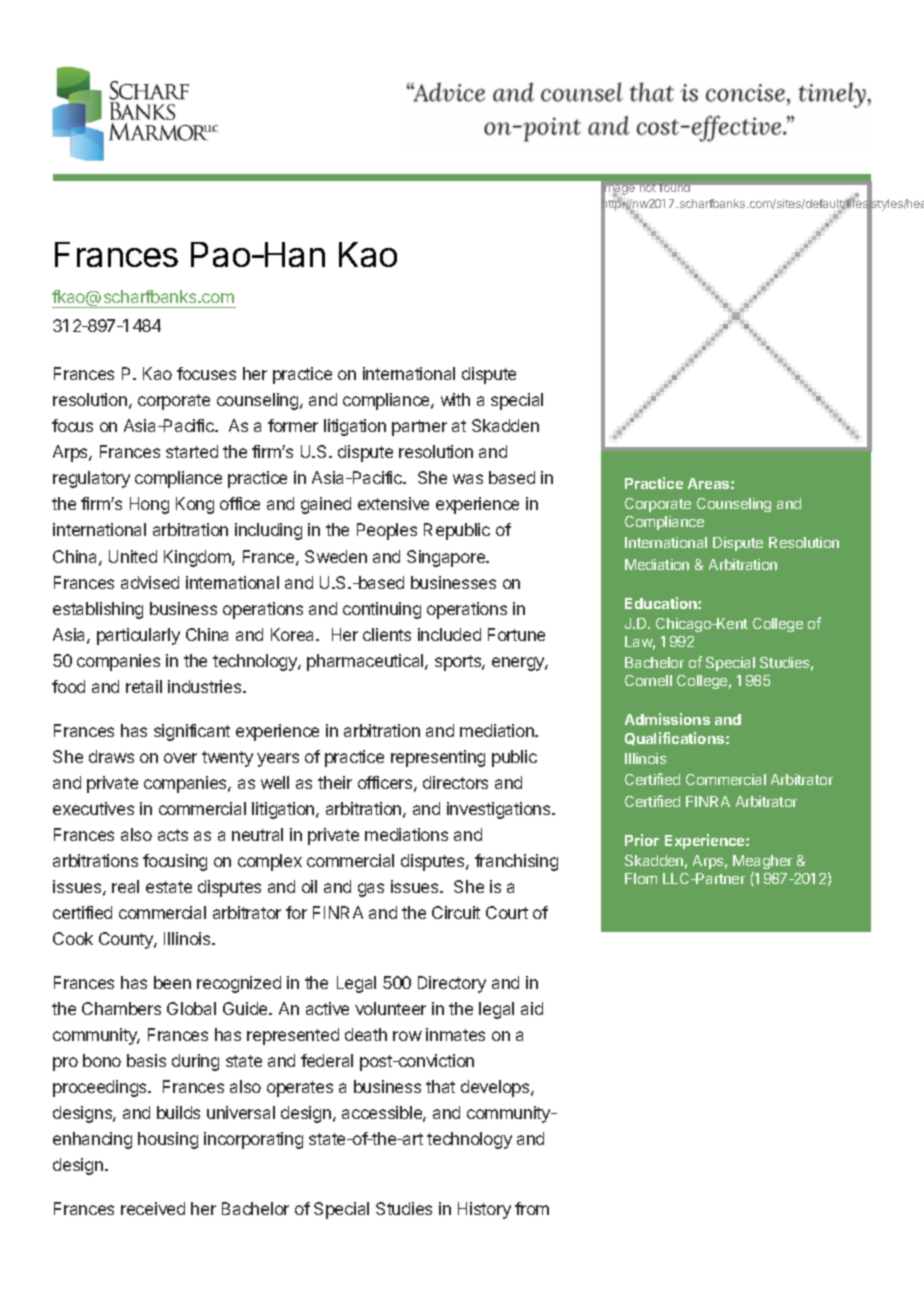 Image resolution: width=924 pixels, height=1308 pixels. What do you see at coordinates (484, 1210) in the image?
I see `History` at bounding box center [484, 1210].
